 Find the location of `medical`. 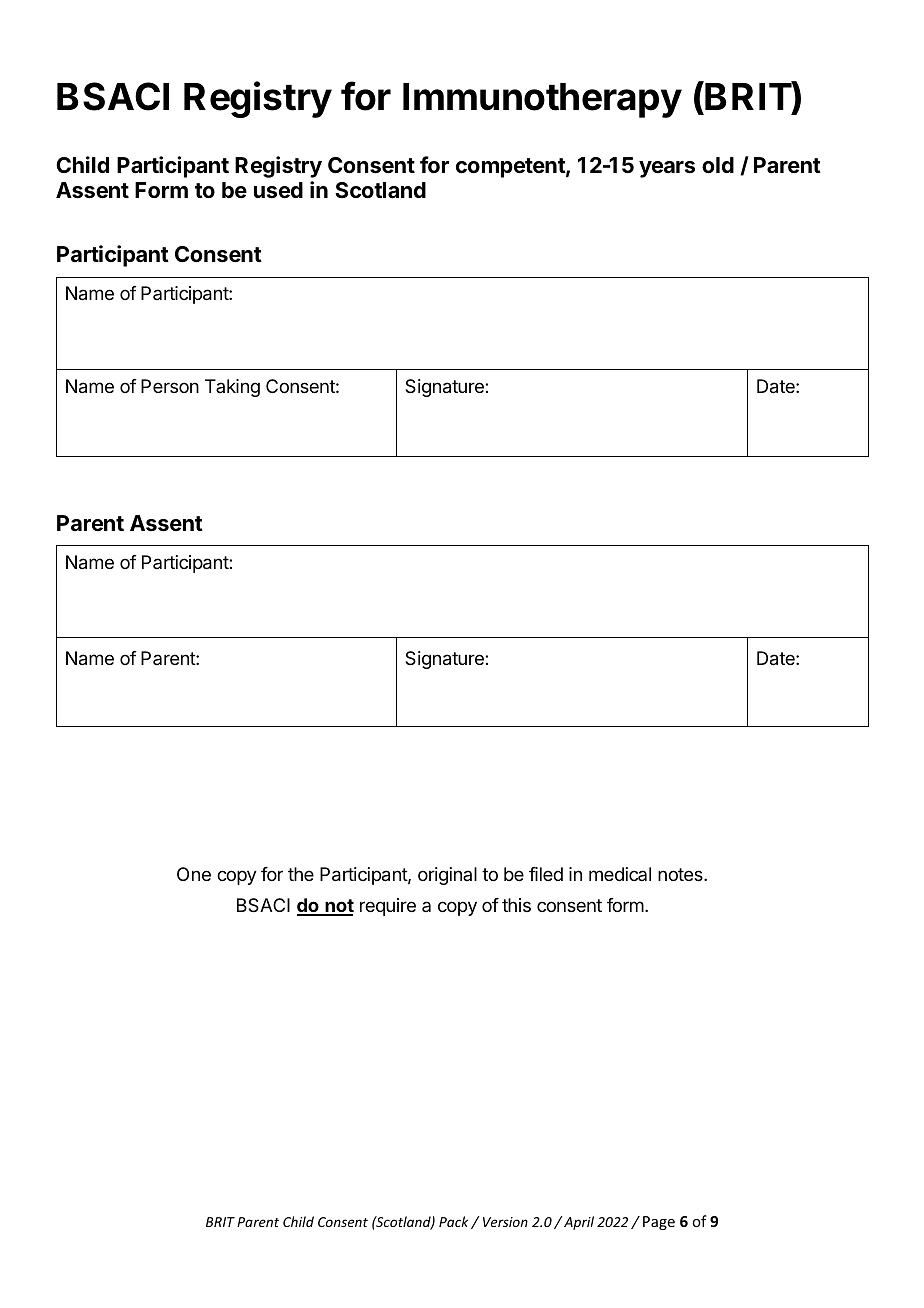

medical is located at coordinates (620, 874).
